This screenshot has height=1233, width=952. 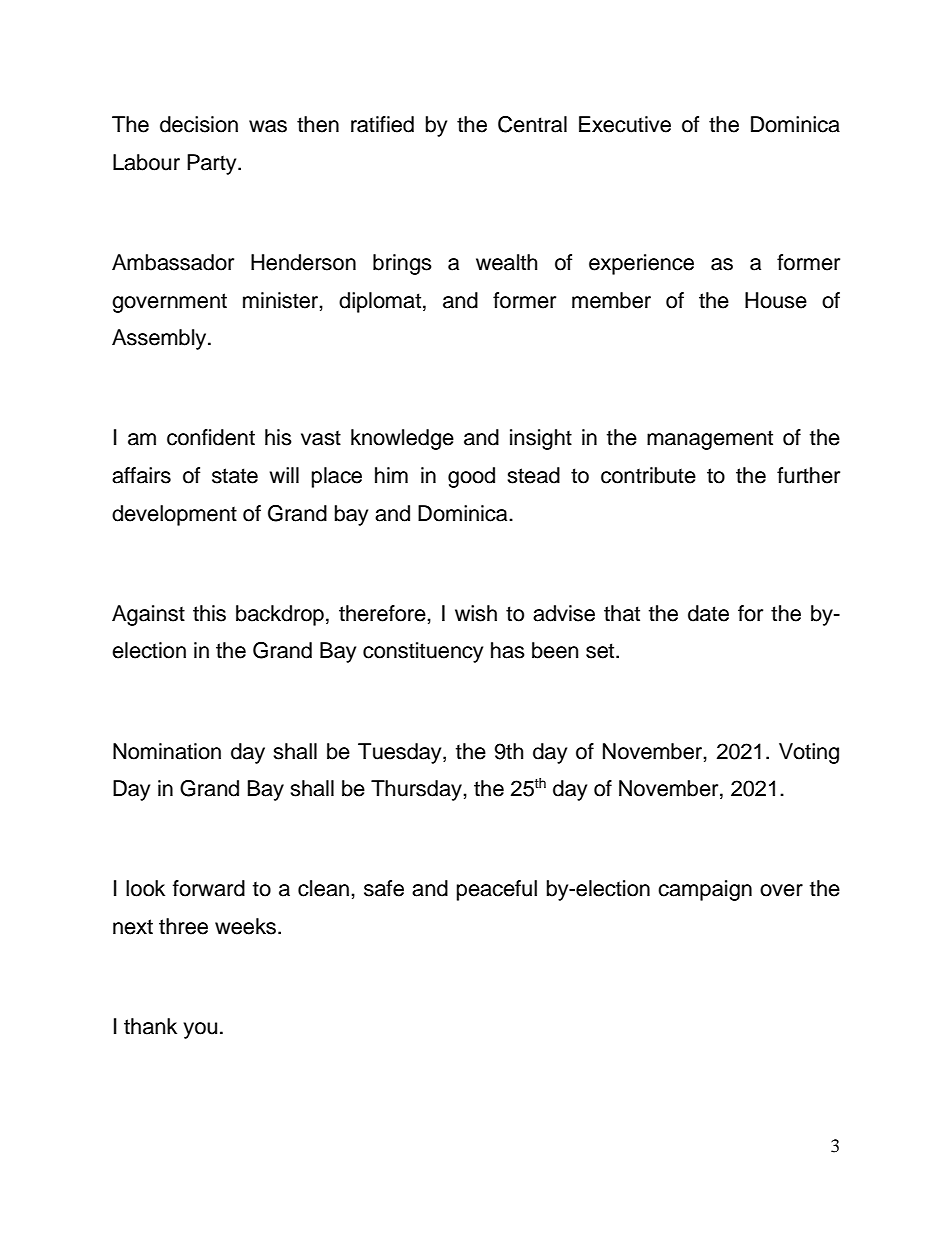 I want to click on wish, so click(x=476, y=613).
